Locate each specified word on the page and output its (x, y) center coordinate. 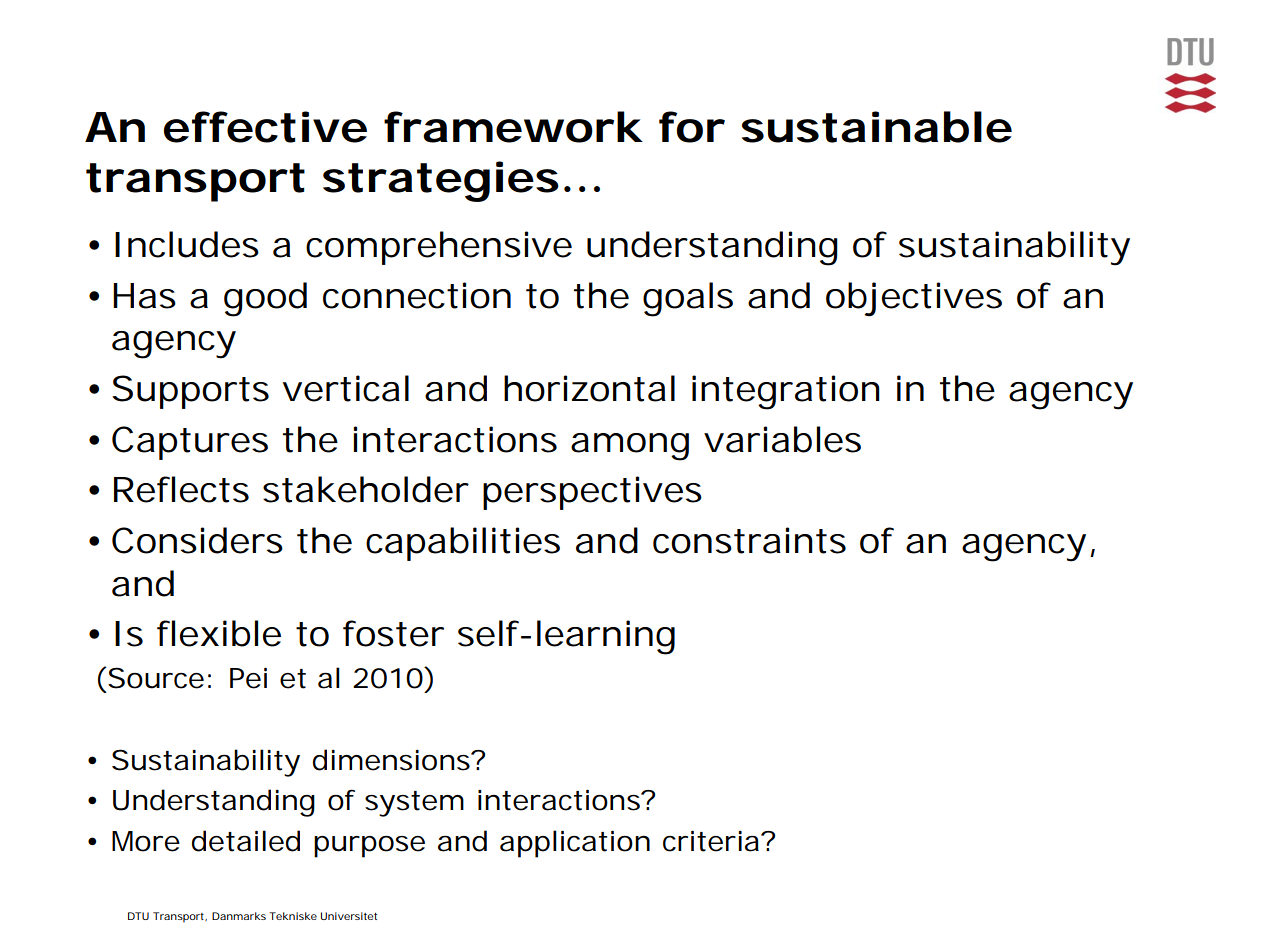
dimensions (392, 760)
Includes (187, 244)
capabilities (463, 544)
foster (393, 633)
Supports (190, 392)
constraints (749, 540)
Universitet (349, 916)
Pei (248, 678)
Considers (197, 540)
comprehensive (439, 248)
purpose (369, 847)
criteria (711, 841)
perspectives (592, 493)
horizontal (589, 388)
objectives (914, 299)
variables (782, 439)
